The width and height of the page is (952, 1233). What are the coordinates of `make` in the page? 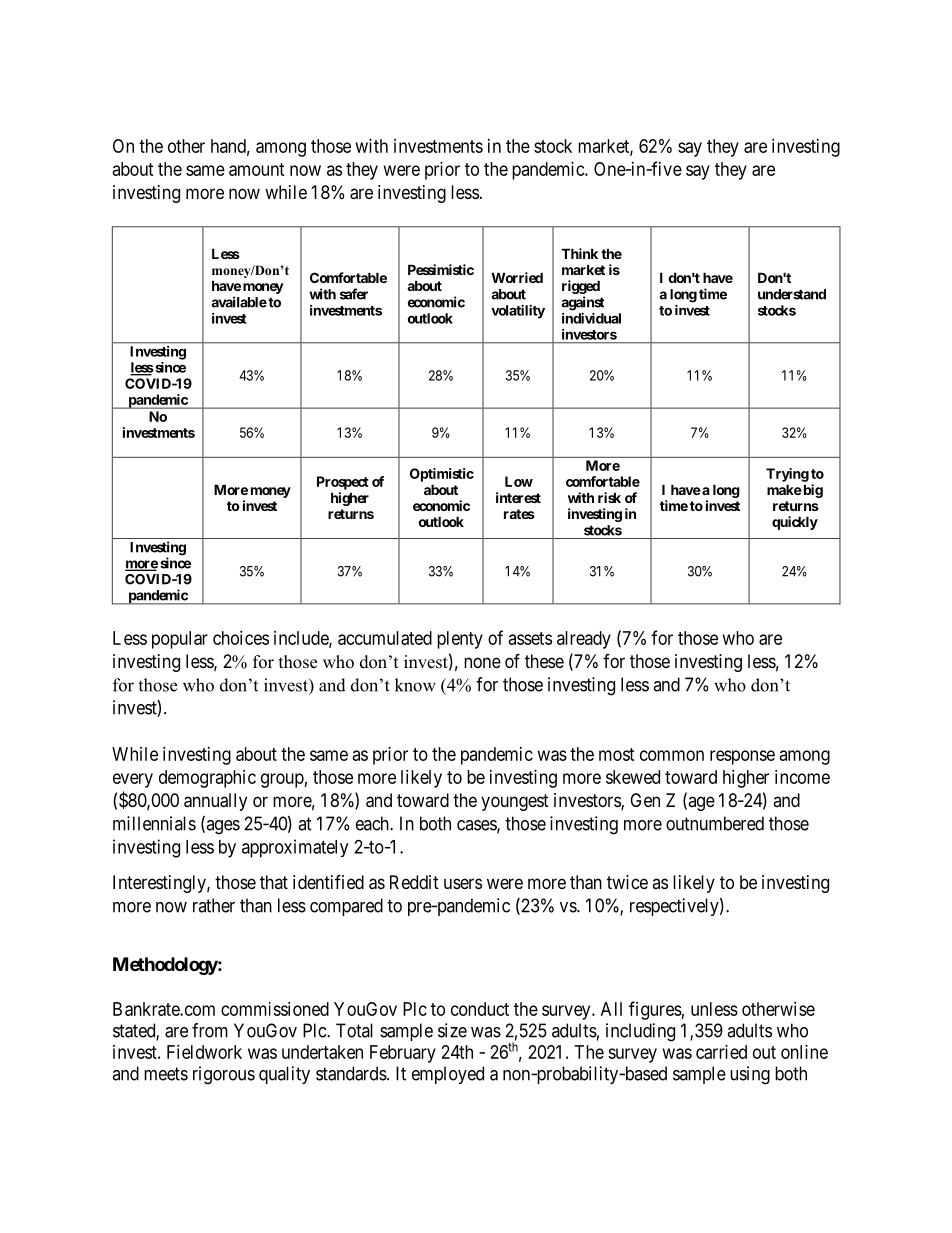 It's located at (784, 489).
